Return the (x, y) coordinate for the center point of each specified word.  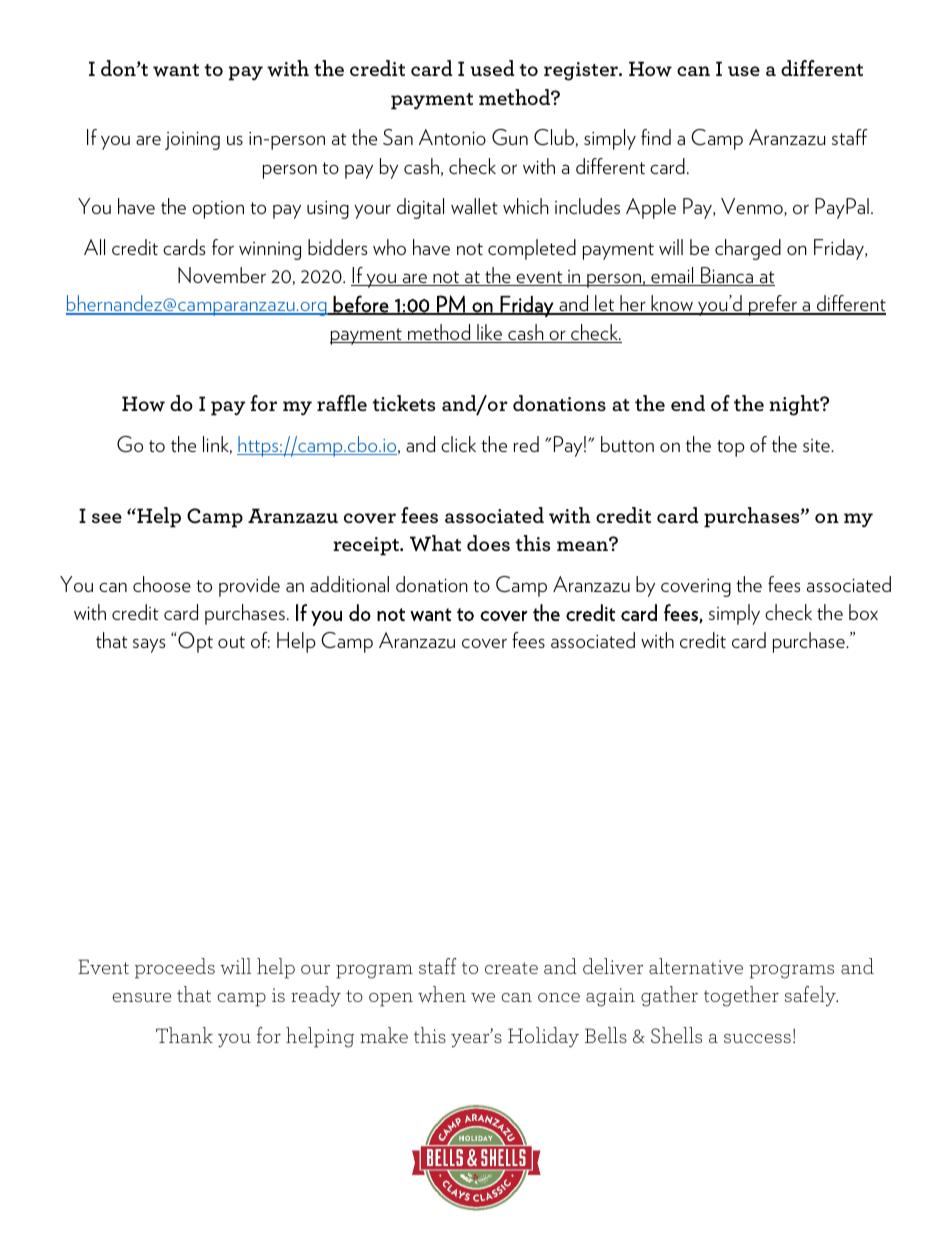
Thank (184, 1035)
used (492, 68)
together (741, 996)
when (442, 994)
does (488, 543)
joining (192, 140)
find (656, 137)
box (863, 612)
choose (162, 584)
